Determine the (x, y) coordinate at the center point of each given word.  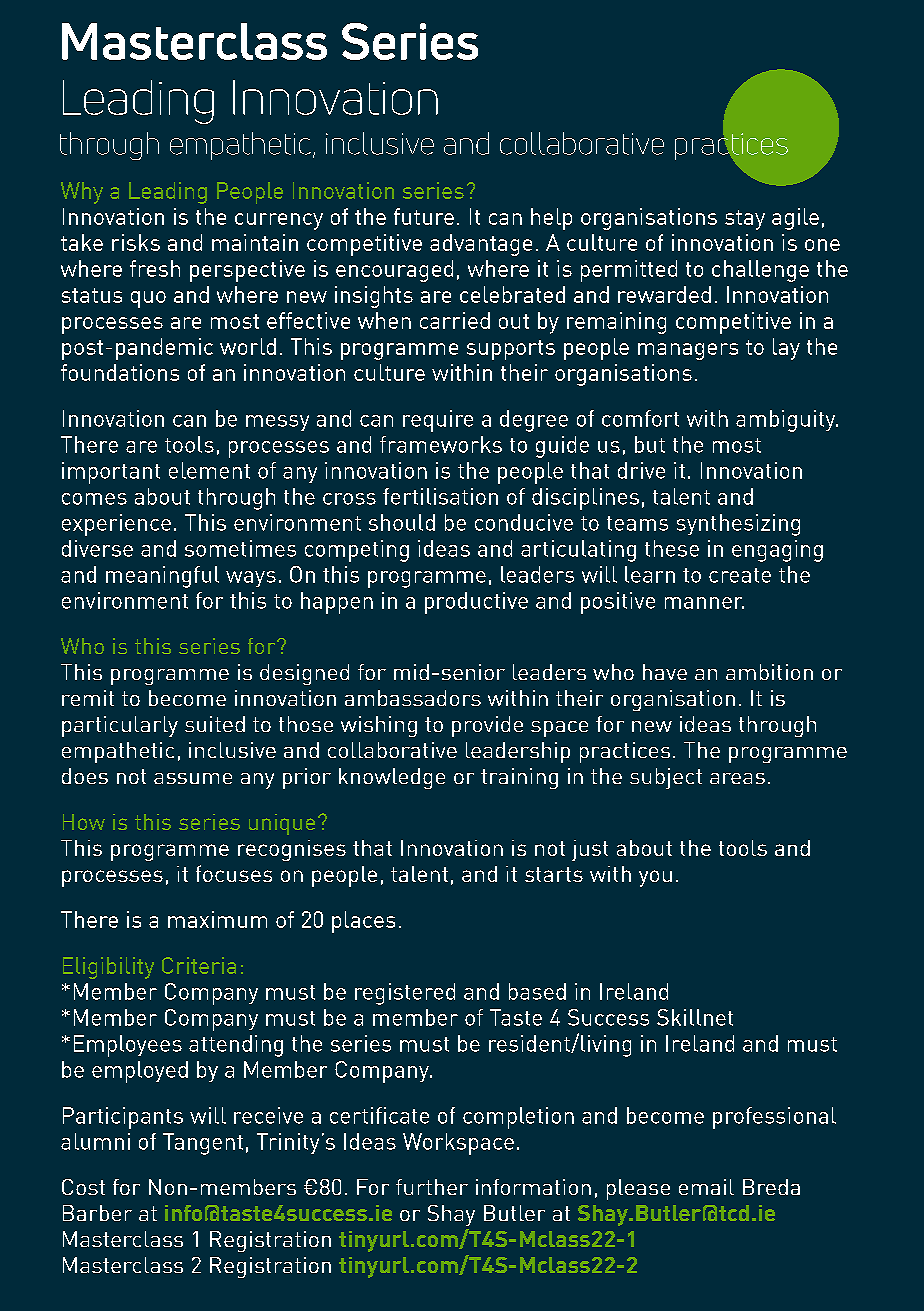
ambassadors (413, 698)
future (424, 216)
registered (405, 994)
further (432, 1187)
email (706, 1187)
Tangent (203, 1144)
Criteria (199, 965)
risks (136, 242)
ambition (769, 672)
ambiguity (787, 421)
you (655, 878)
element (209, 470)
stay (745, 220)
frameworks (441, 444)
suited (215, 724)
